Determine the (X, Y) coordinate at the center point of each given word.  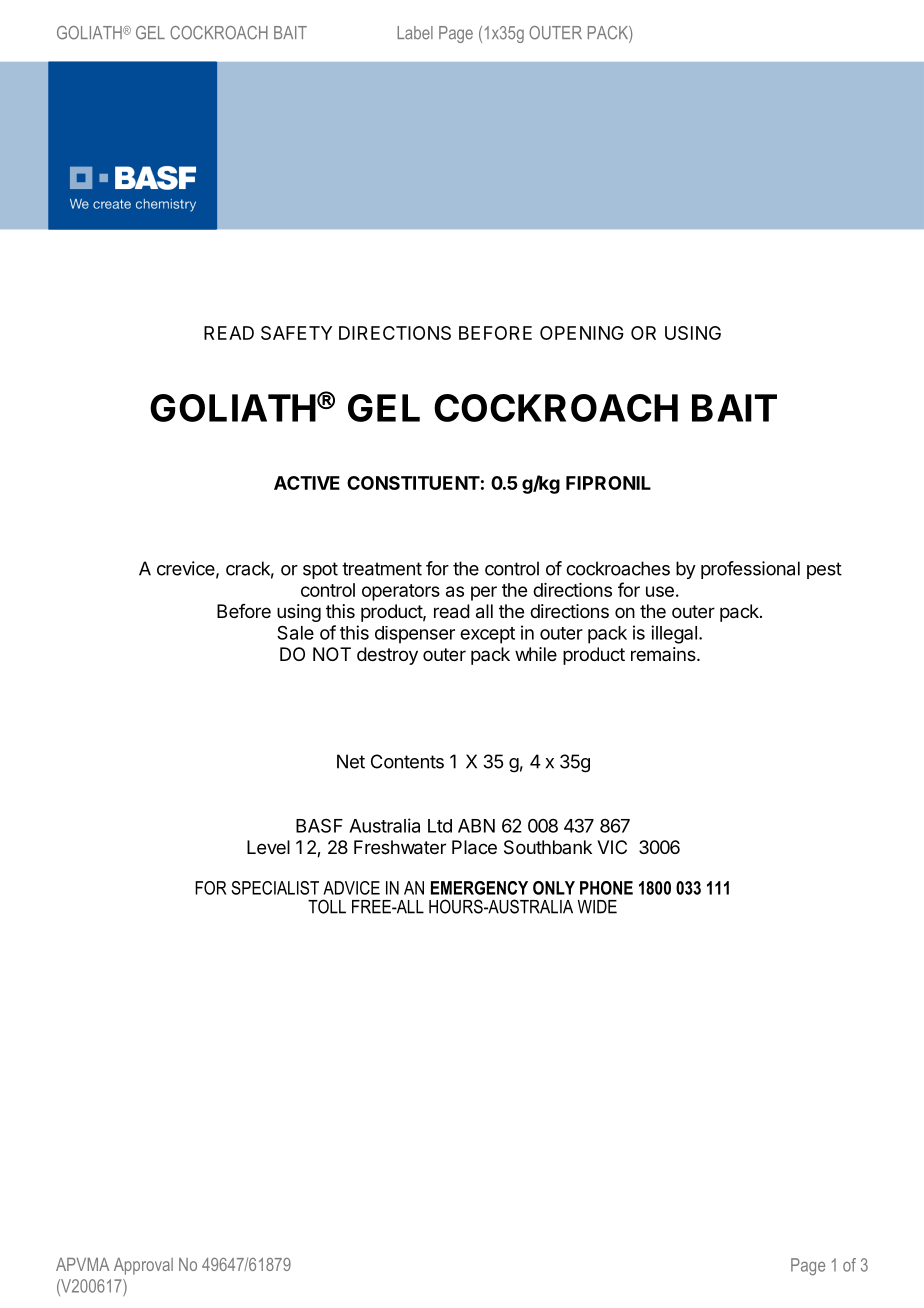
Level (268, 847)
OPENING (582, 333)
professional (750, 570)
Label (415, 33)
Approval (143, 1266)
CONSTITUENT (413, 483)
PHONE (606, 888)
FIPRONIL (608, 483)
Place (474, 847)
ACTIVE (307, 483)
